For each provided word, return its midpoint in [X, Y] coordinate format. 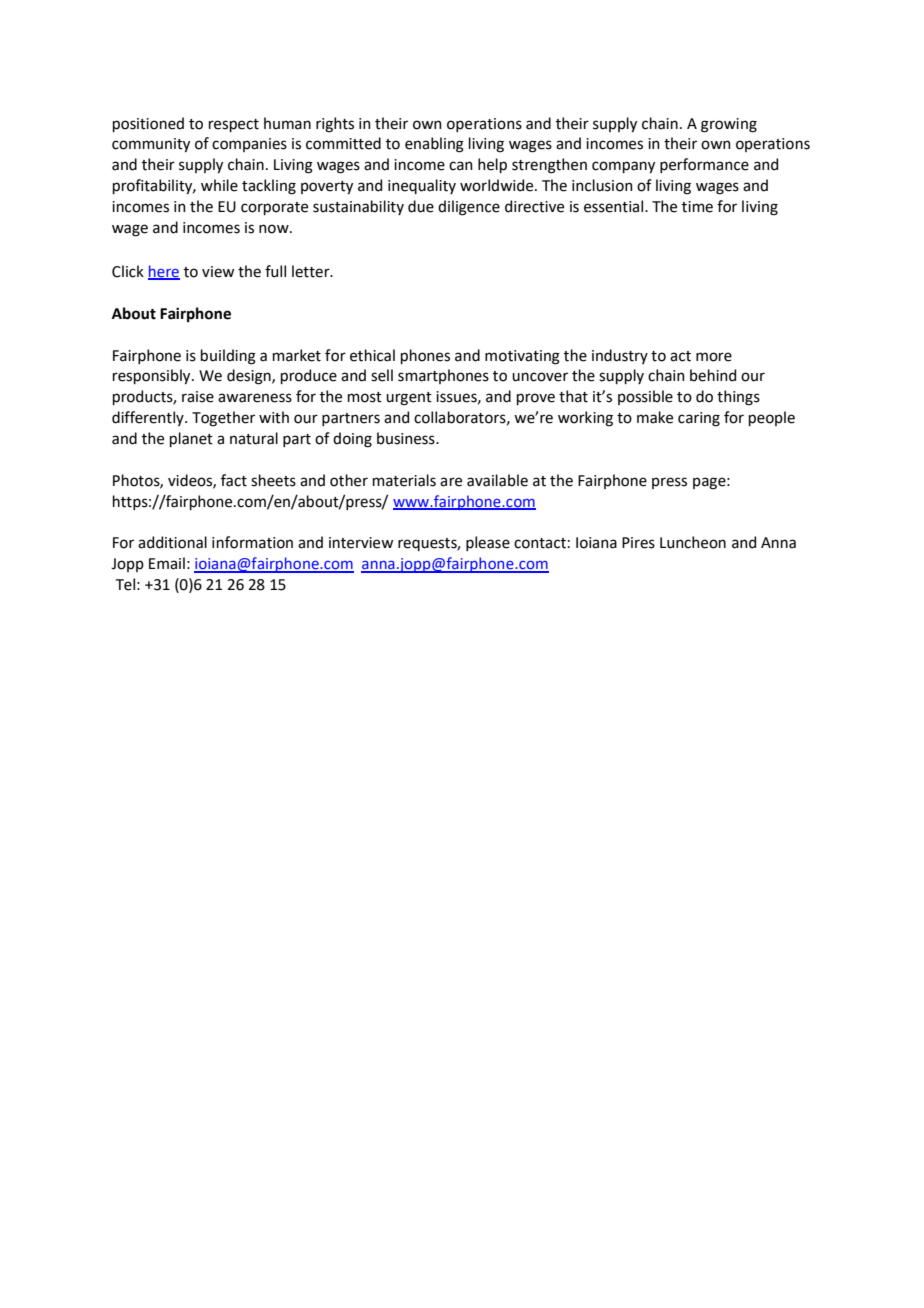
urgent [409, 399]
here [164, 272]
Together [223, 419]
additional [172, 542]
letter [312, 271]
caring [699, 419]
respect [234, 125]
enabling [434, 145]
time [697, 207]
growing [729, 125]
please [488, 543]
